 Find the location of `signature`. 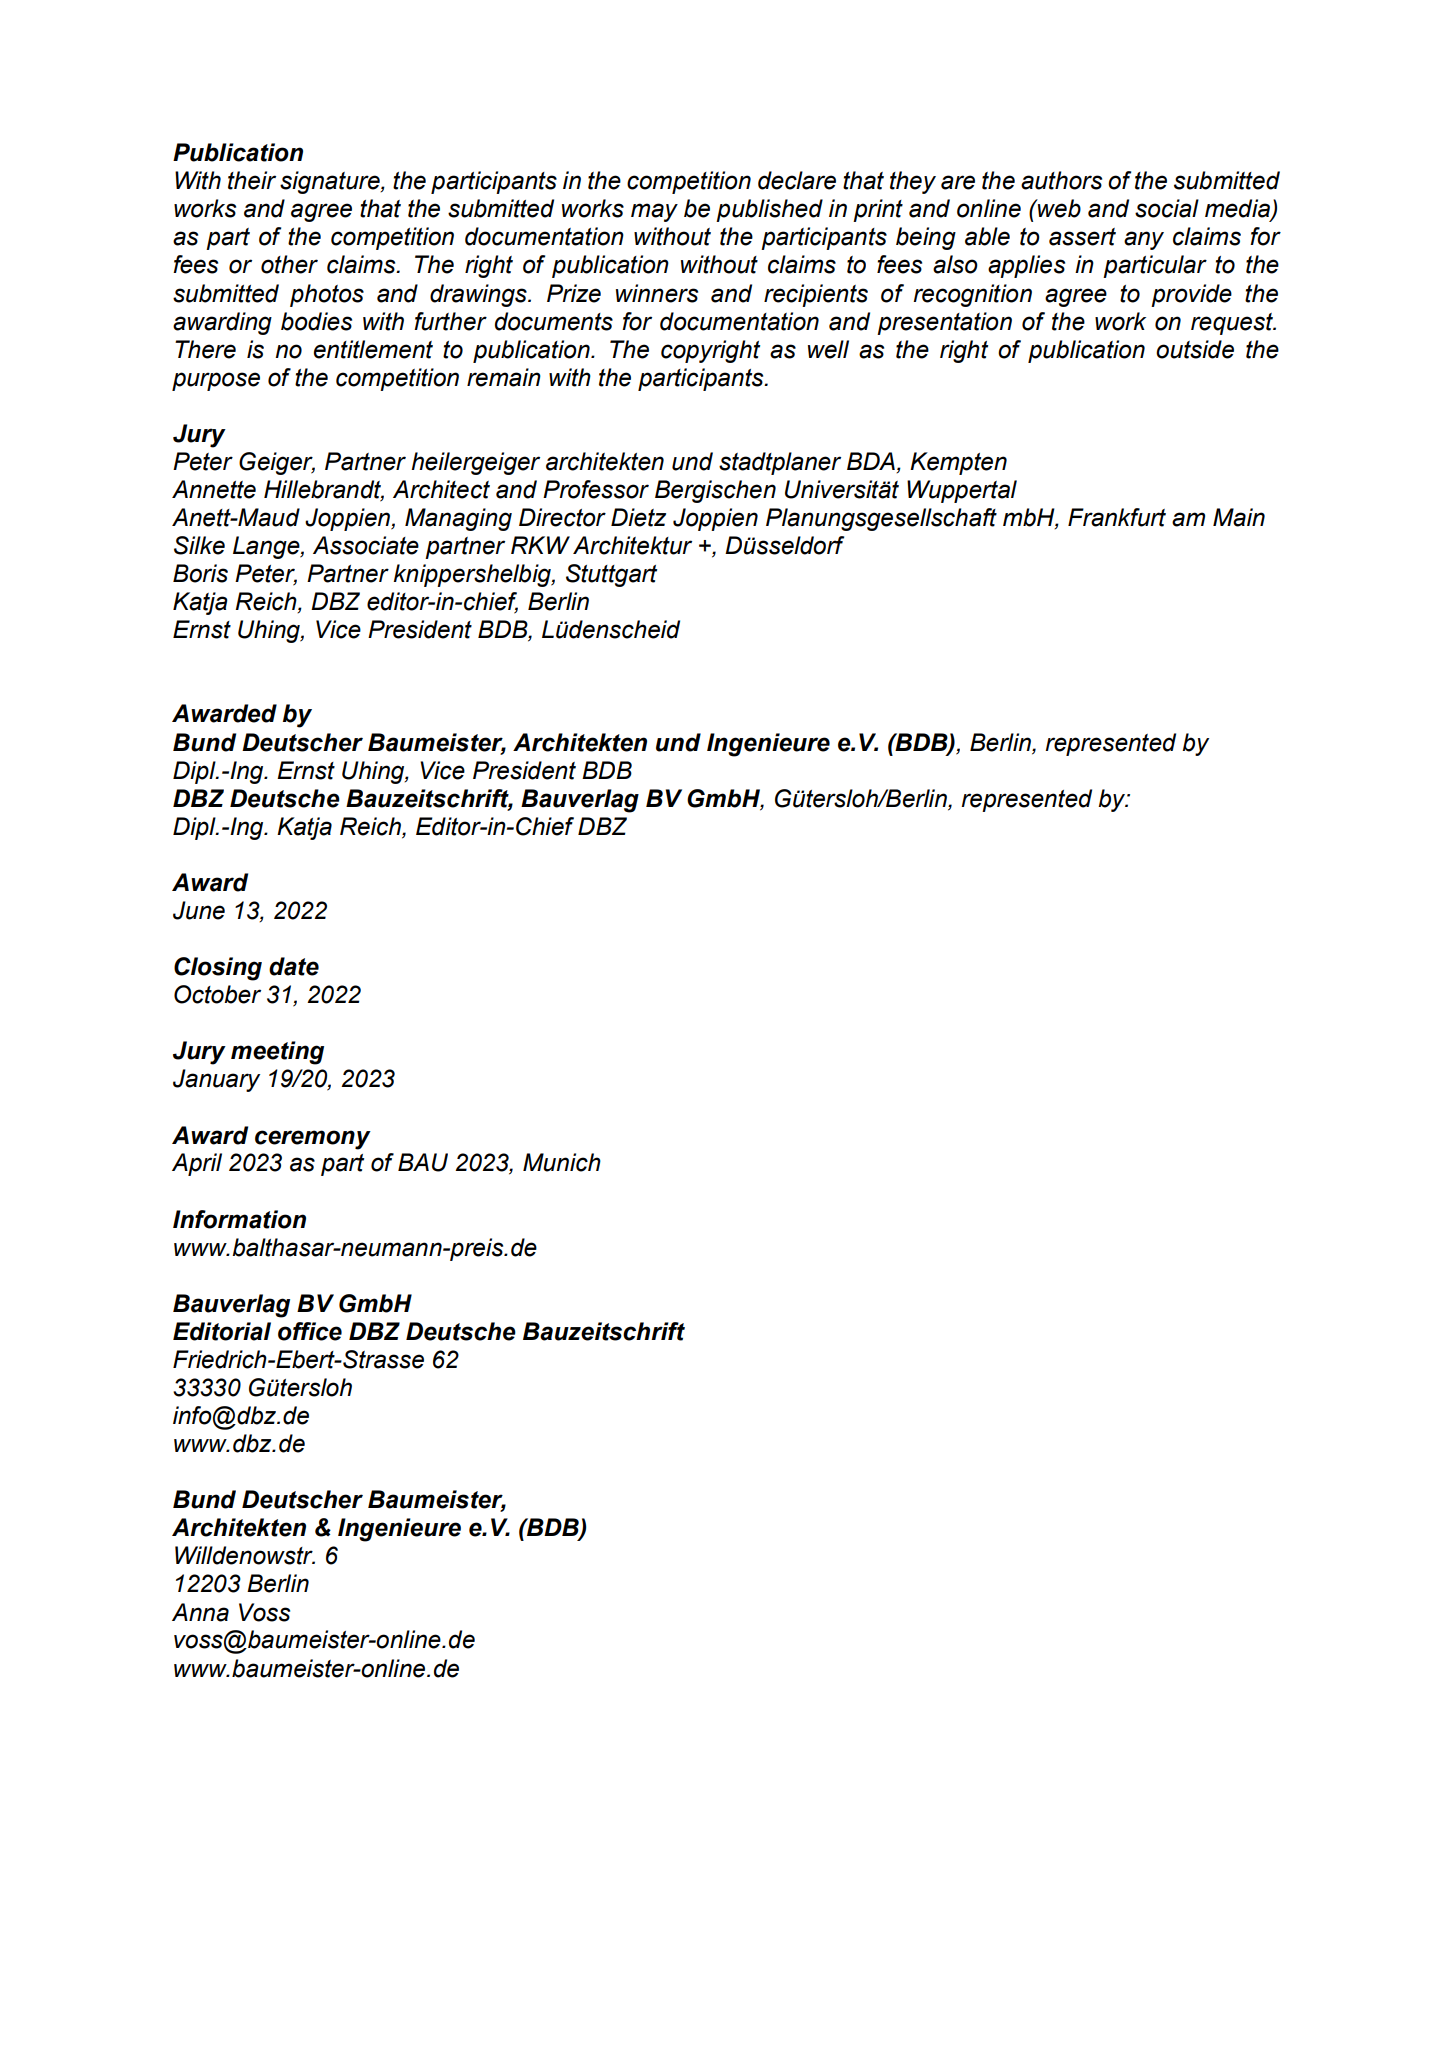

signature is located at coordinates (331, 182).
